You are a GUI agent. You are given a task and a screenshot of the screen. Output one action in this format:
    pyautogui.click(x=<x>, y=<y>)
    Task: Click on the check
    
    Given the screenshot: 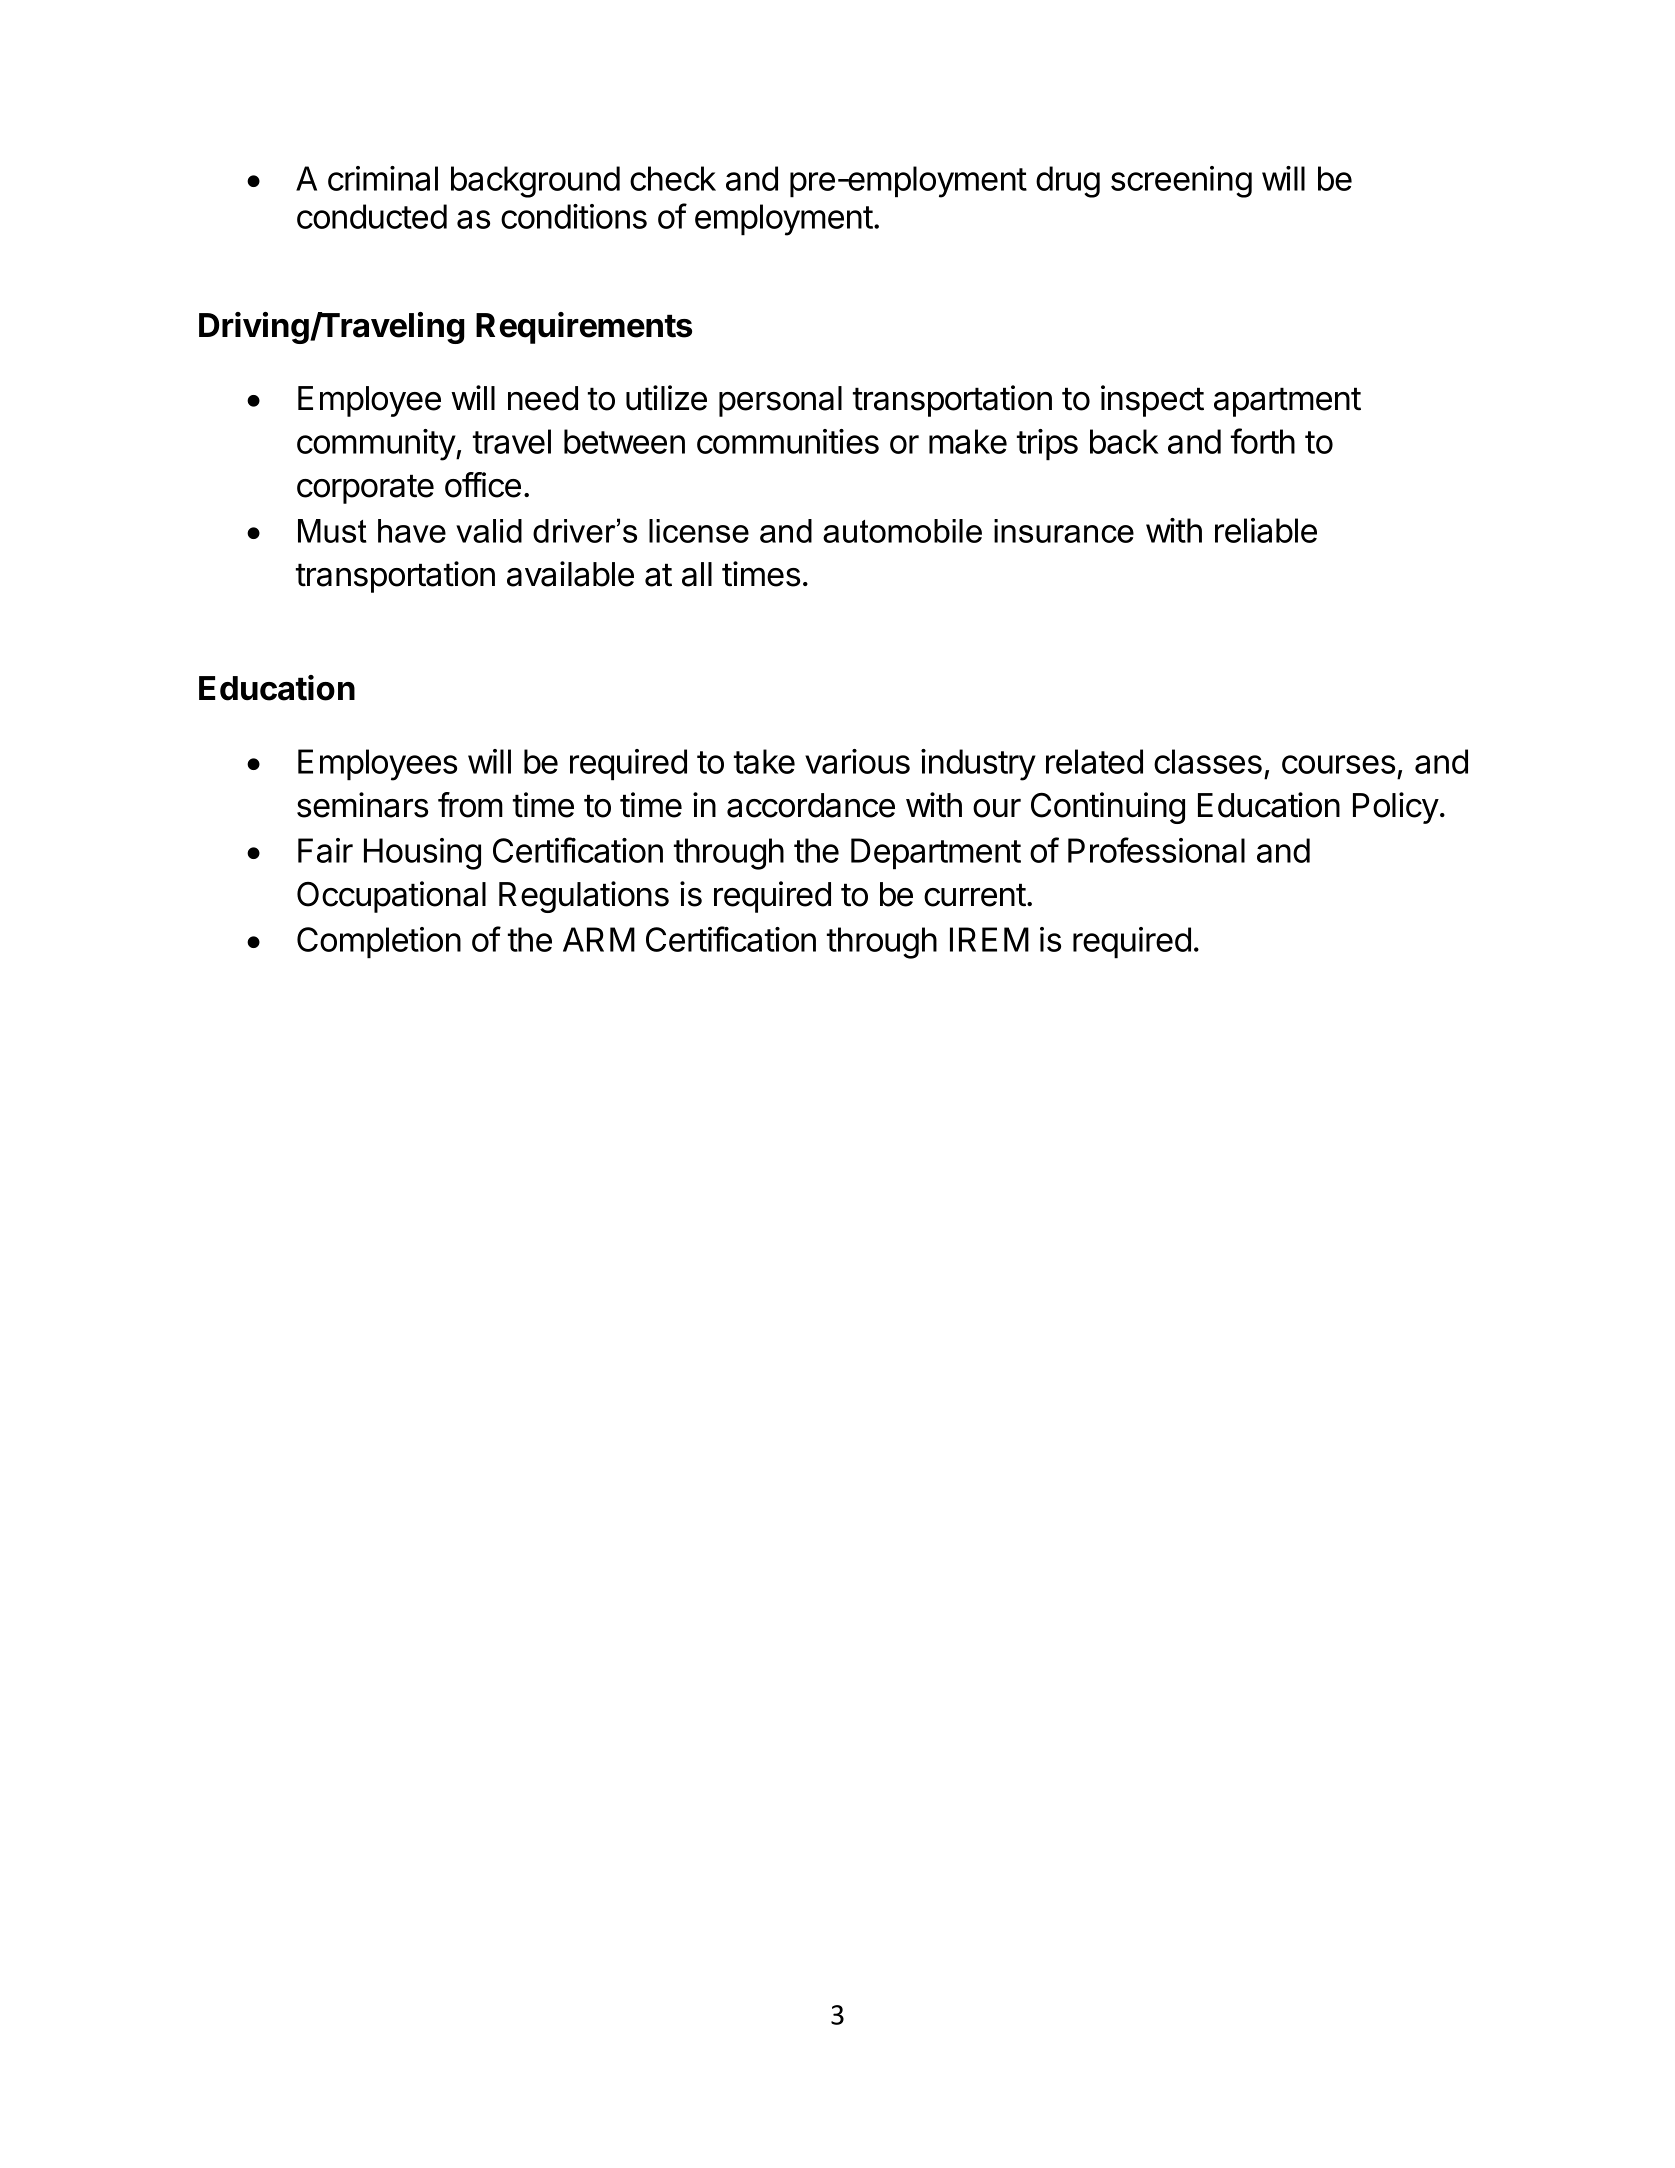 What is the action you would take?
    pyautogui.click(x=673, y=178)
